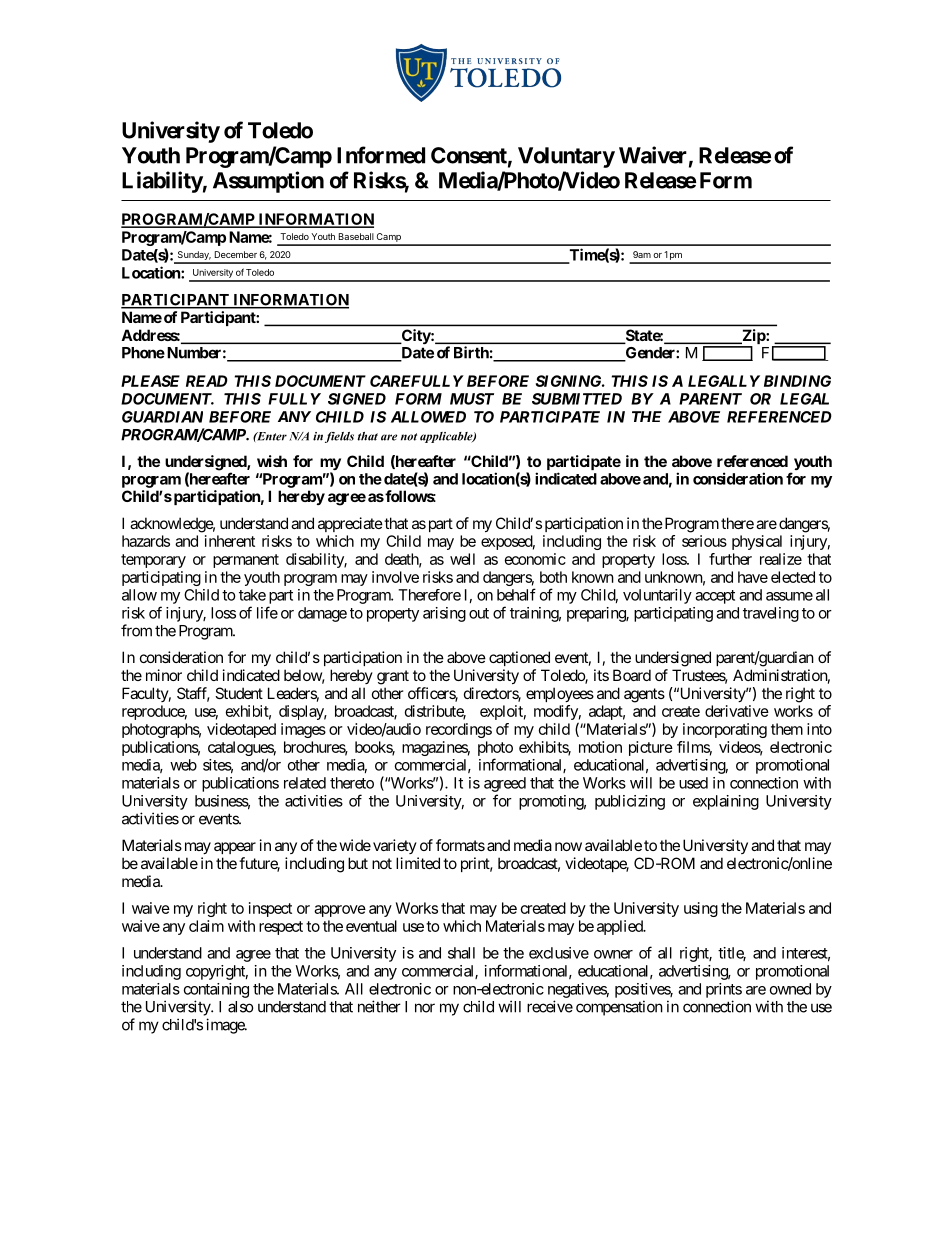 Image resolution: width=952 pixels, height=1233 pixels. What do you see at coordinates (566, 157) in the screenshot?
I see `Voluntary` at bounding box center [566, 157].
